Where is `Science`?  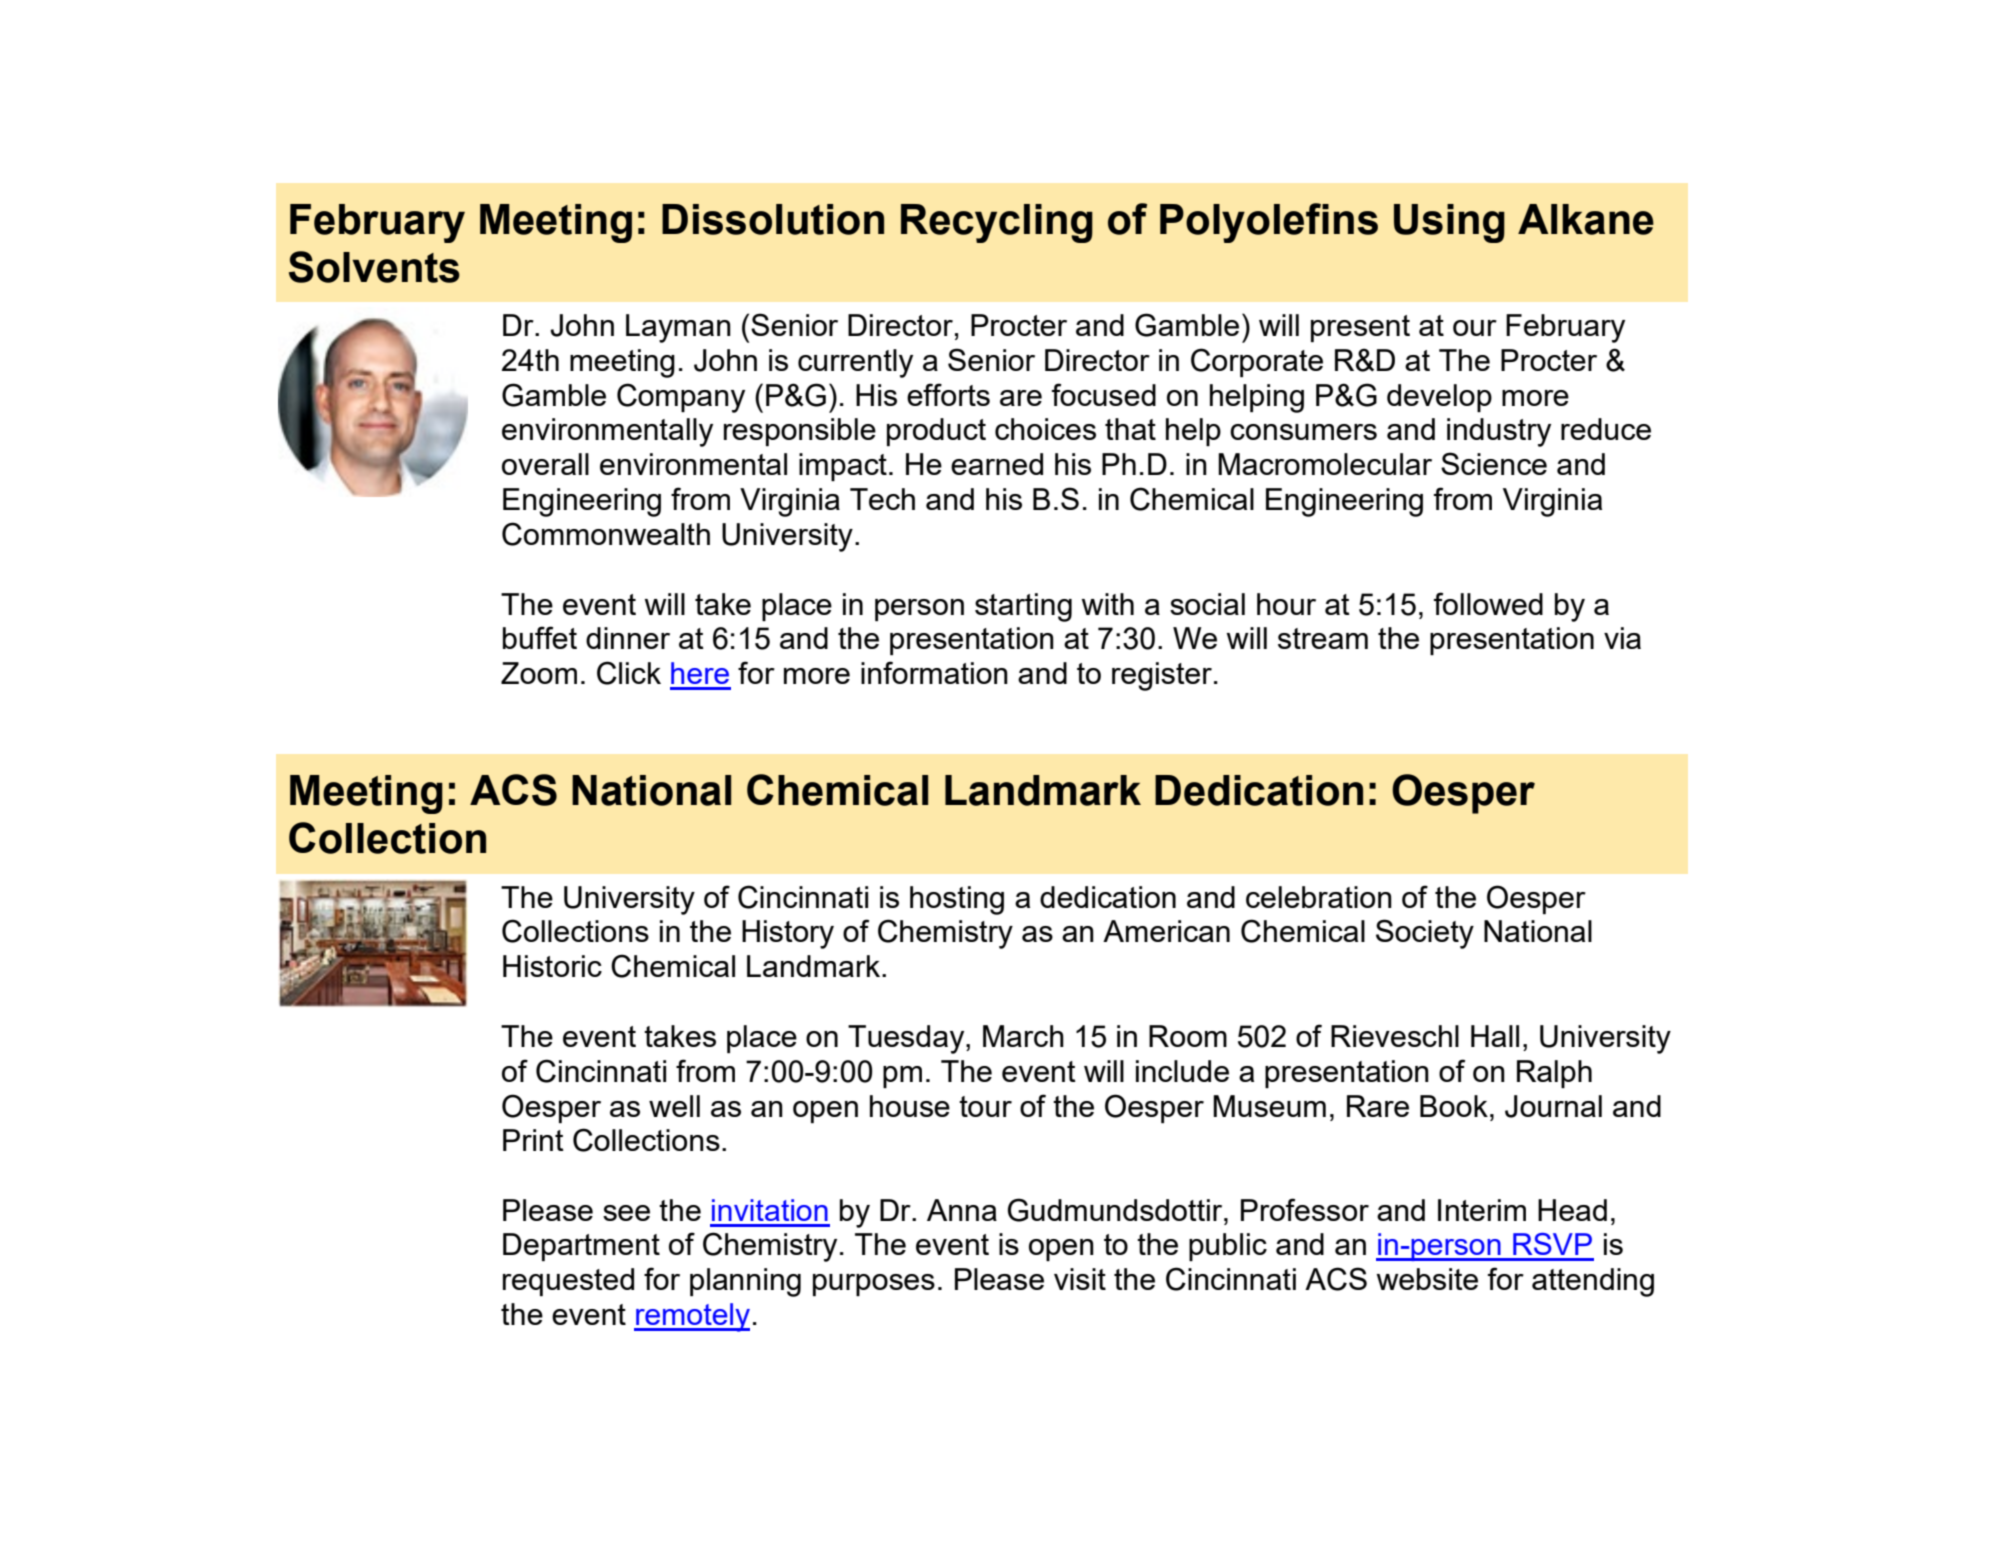 Science is located at coordinates (1494, 463).
